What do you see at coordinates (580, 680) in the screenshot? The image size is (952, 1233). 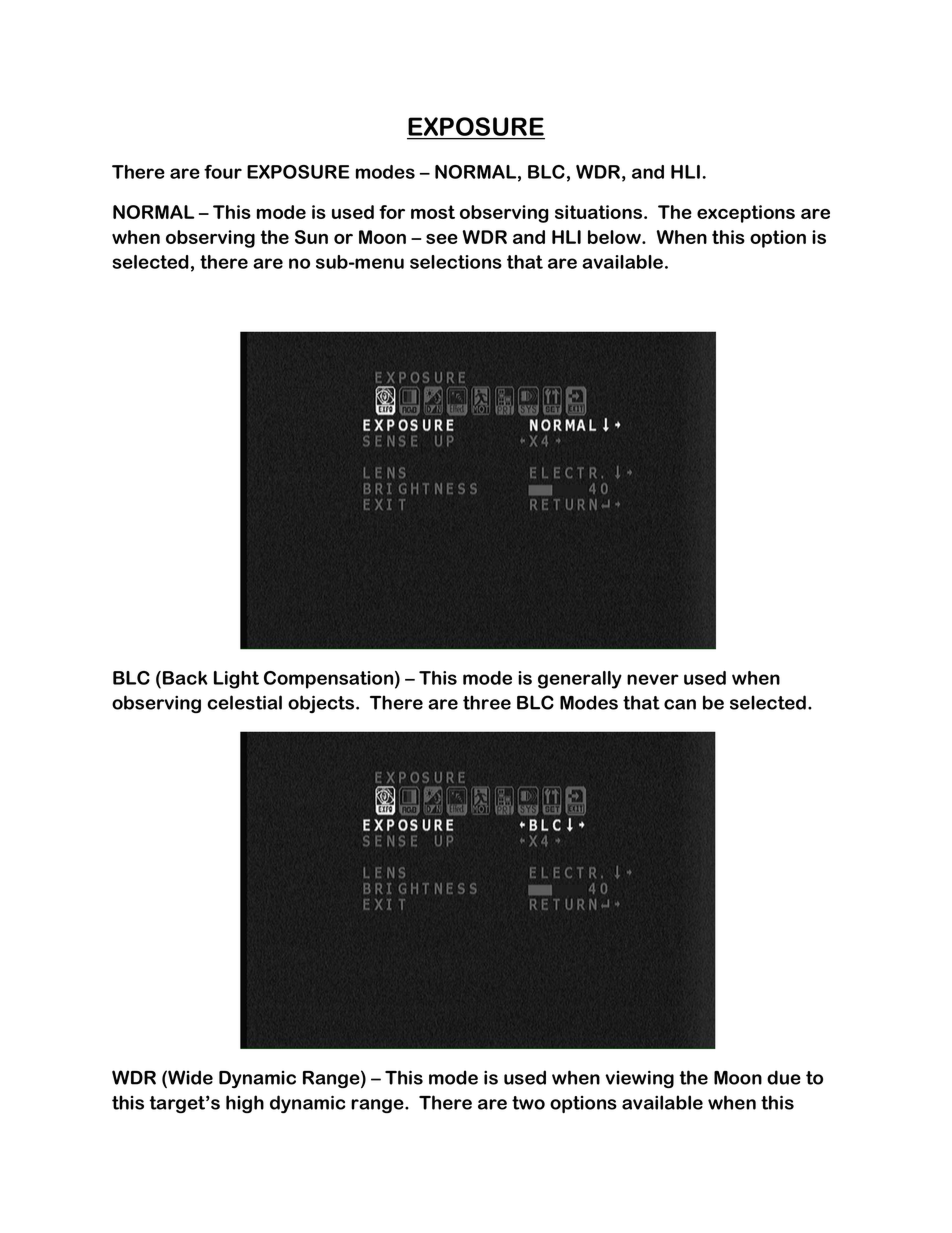 I see `generally` at bounding box center [580, 680].
